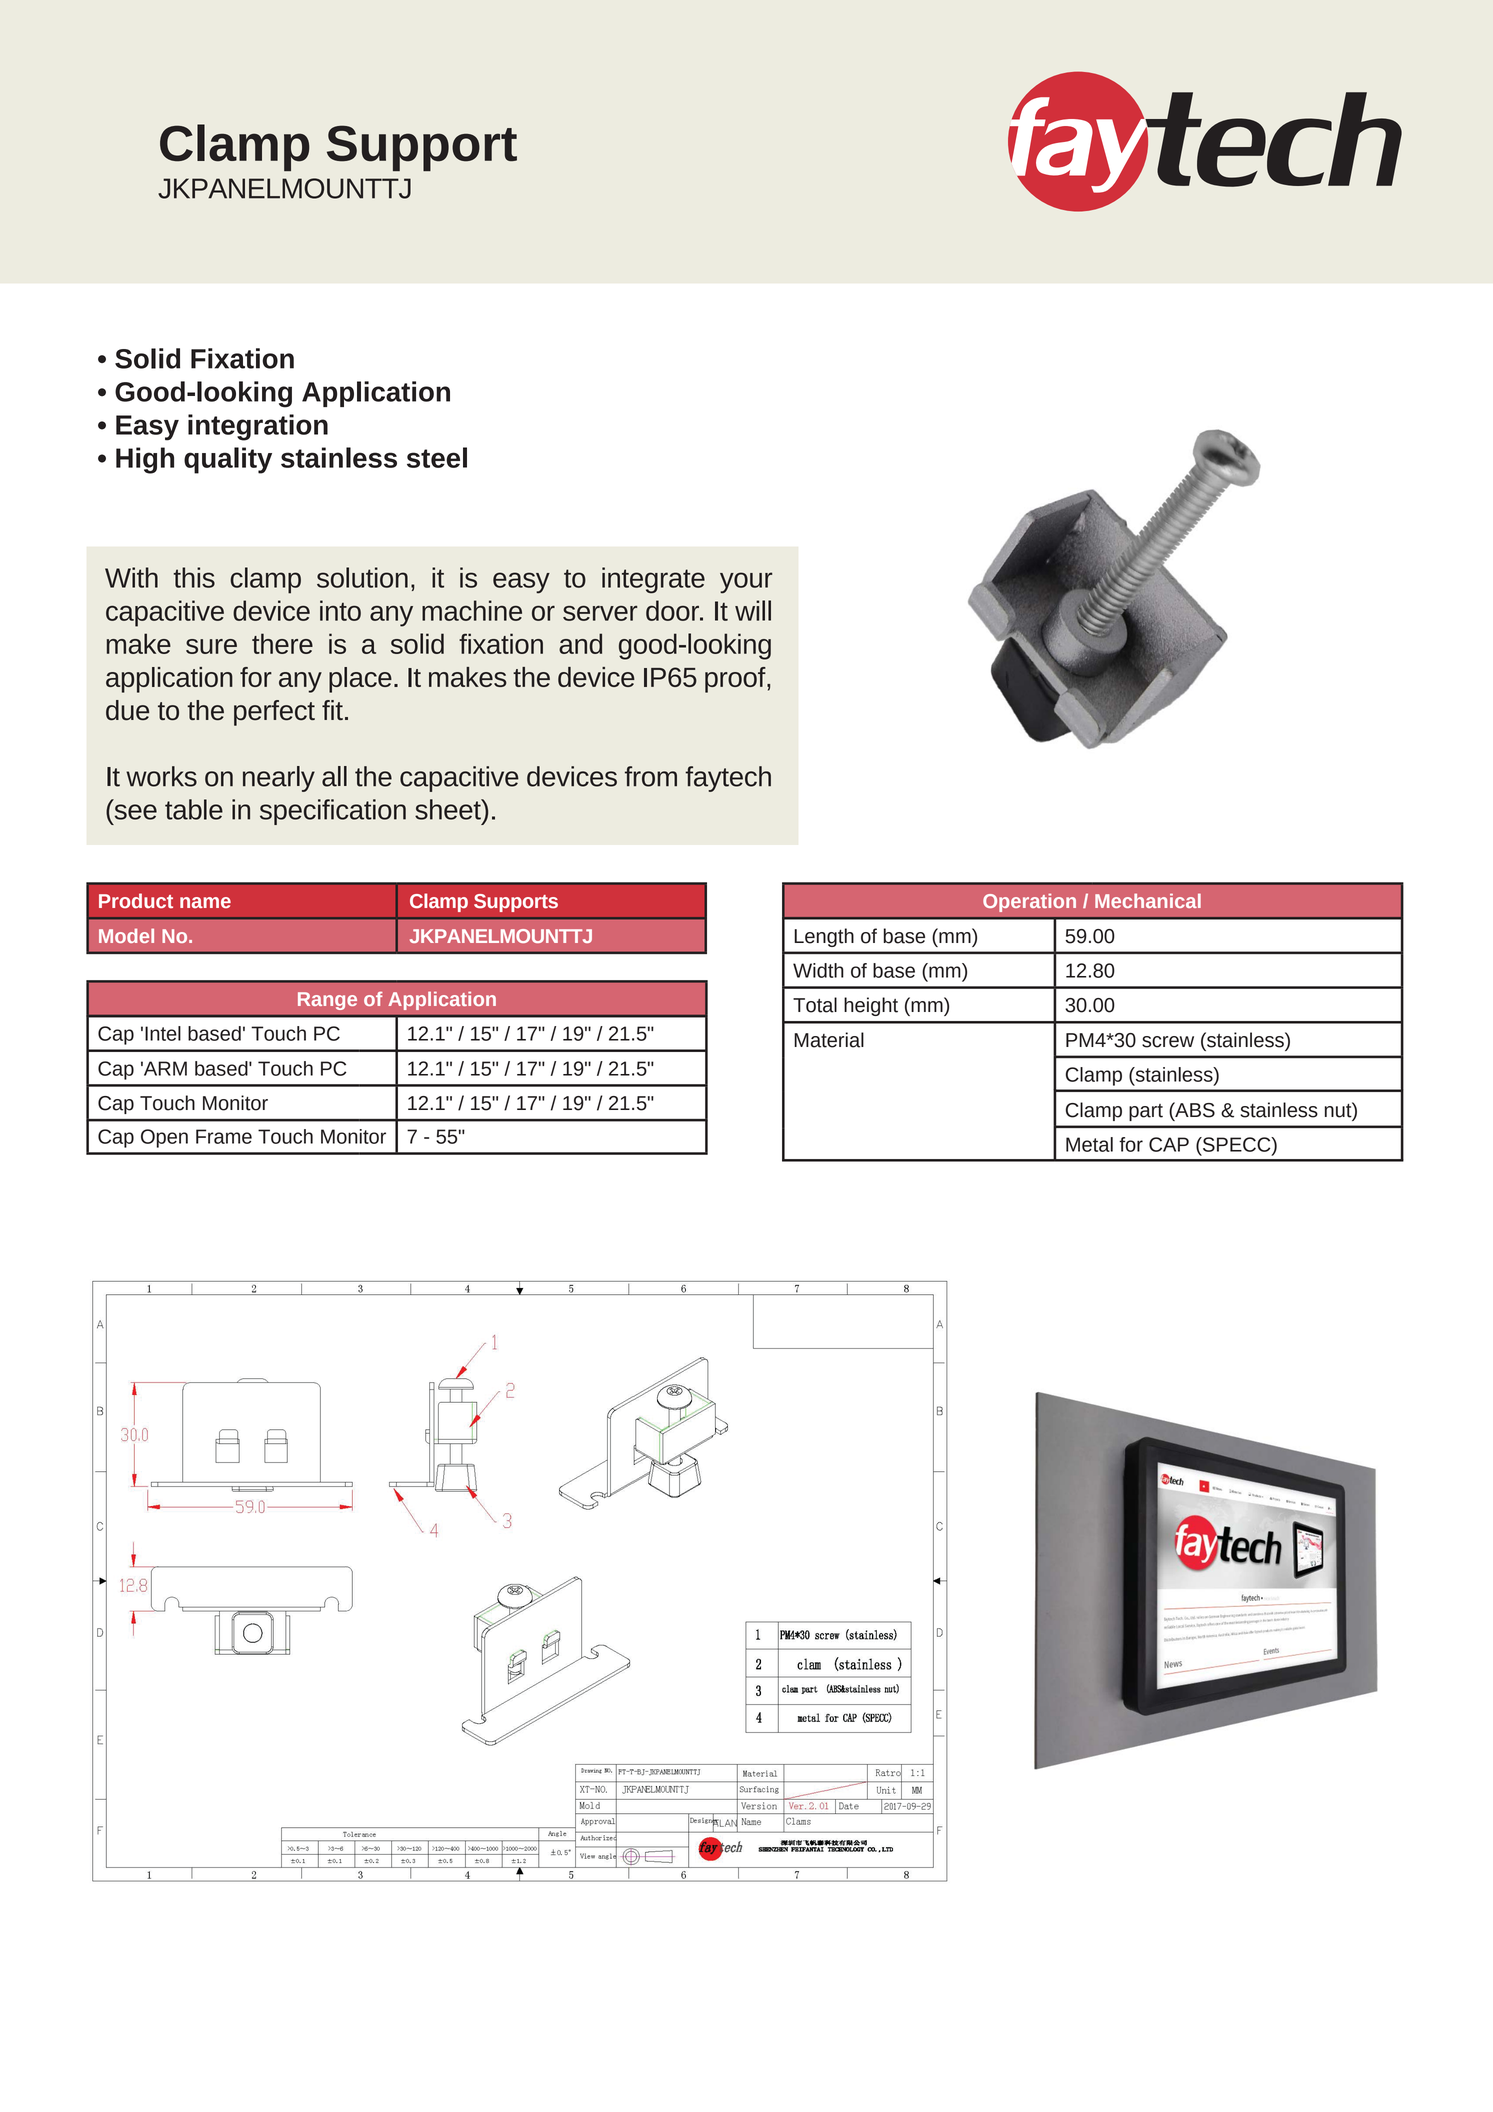 This document has height=2112, width=1493. I want to click on Width, so click(818, 970).
